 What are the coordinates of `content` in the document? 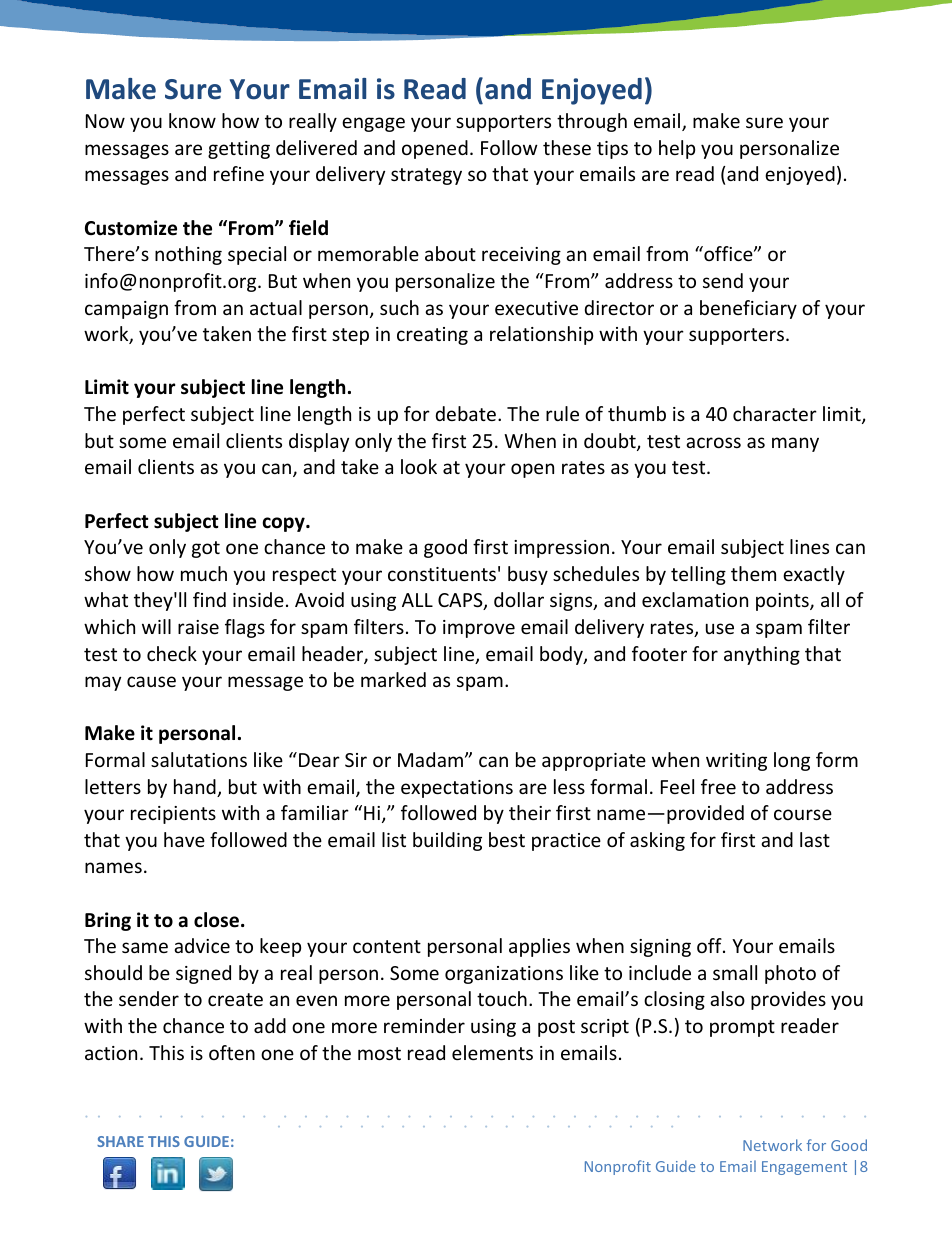 It's located at (387, 946).
